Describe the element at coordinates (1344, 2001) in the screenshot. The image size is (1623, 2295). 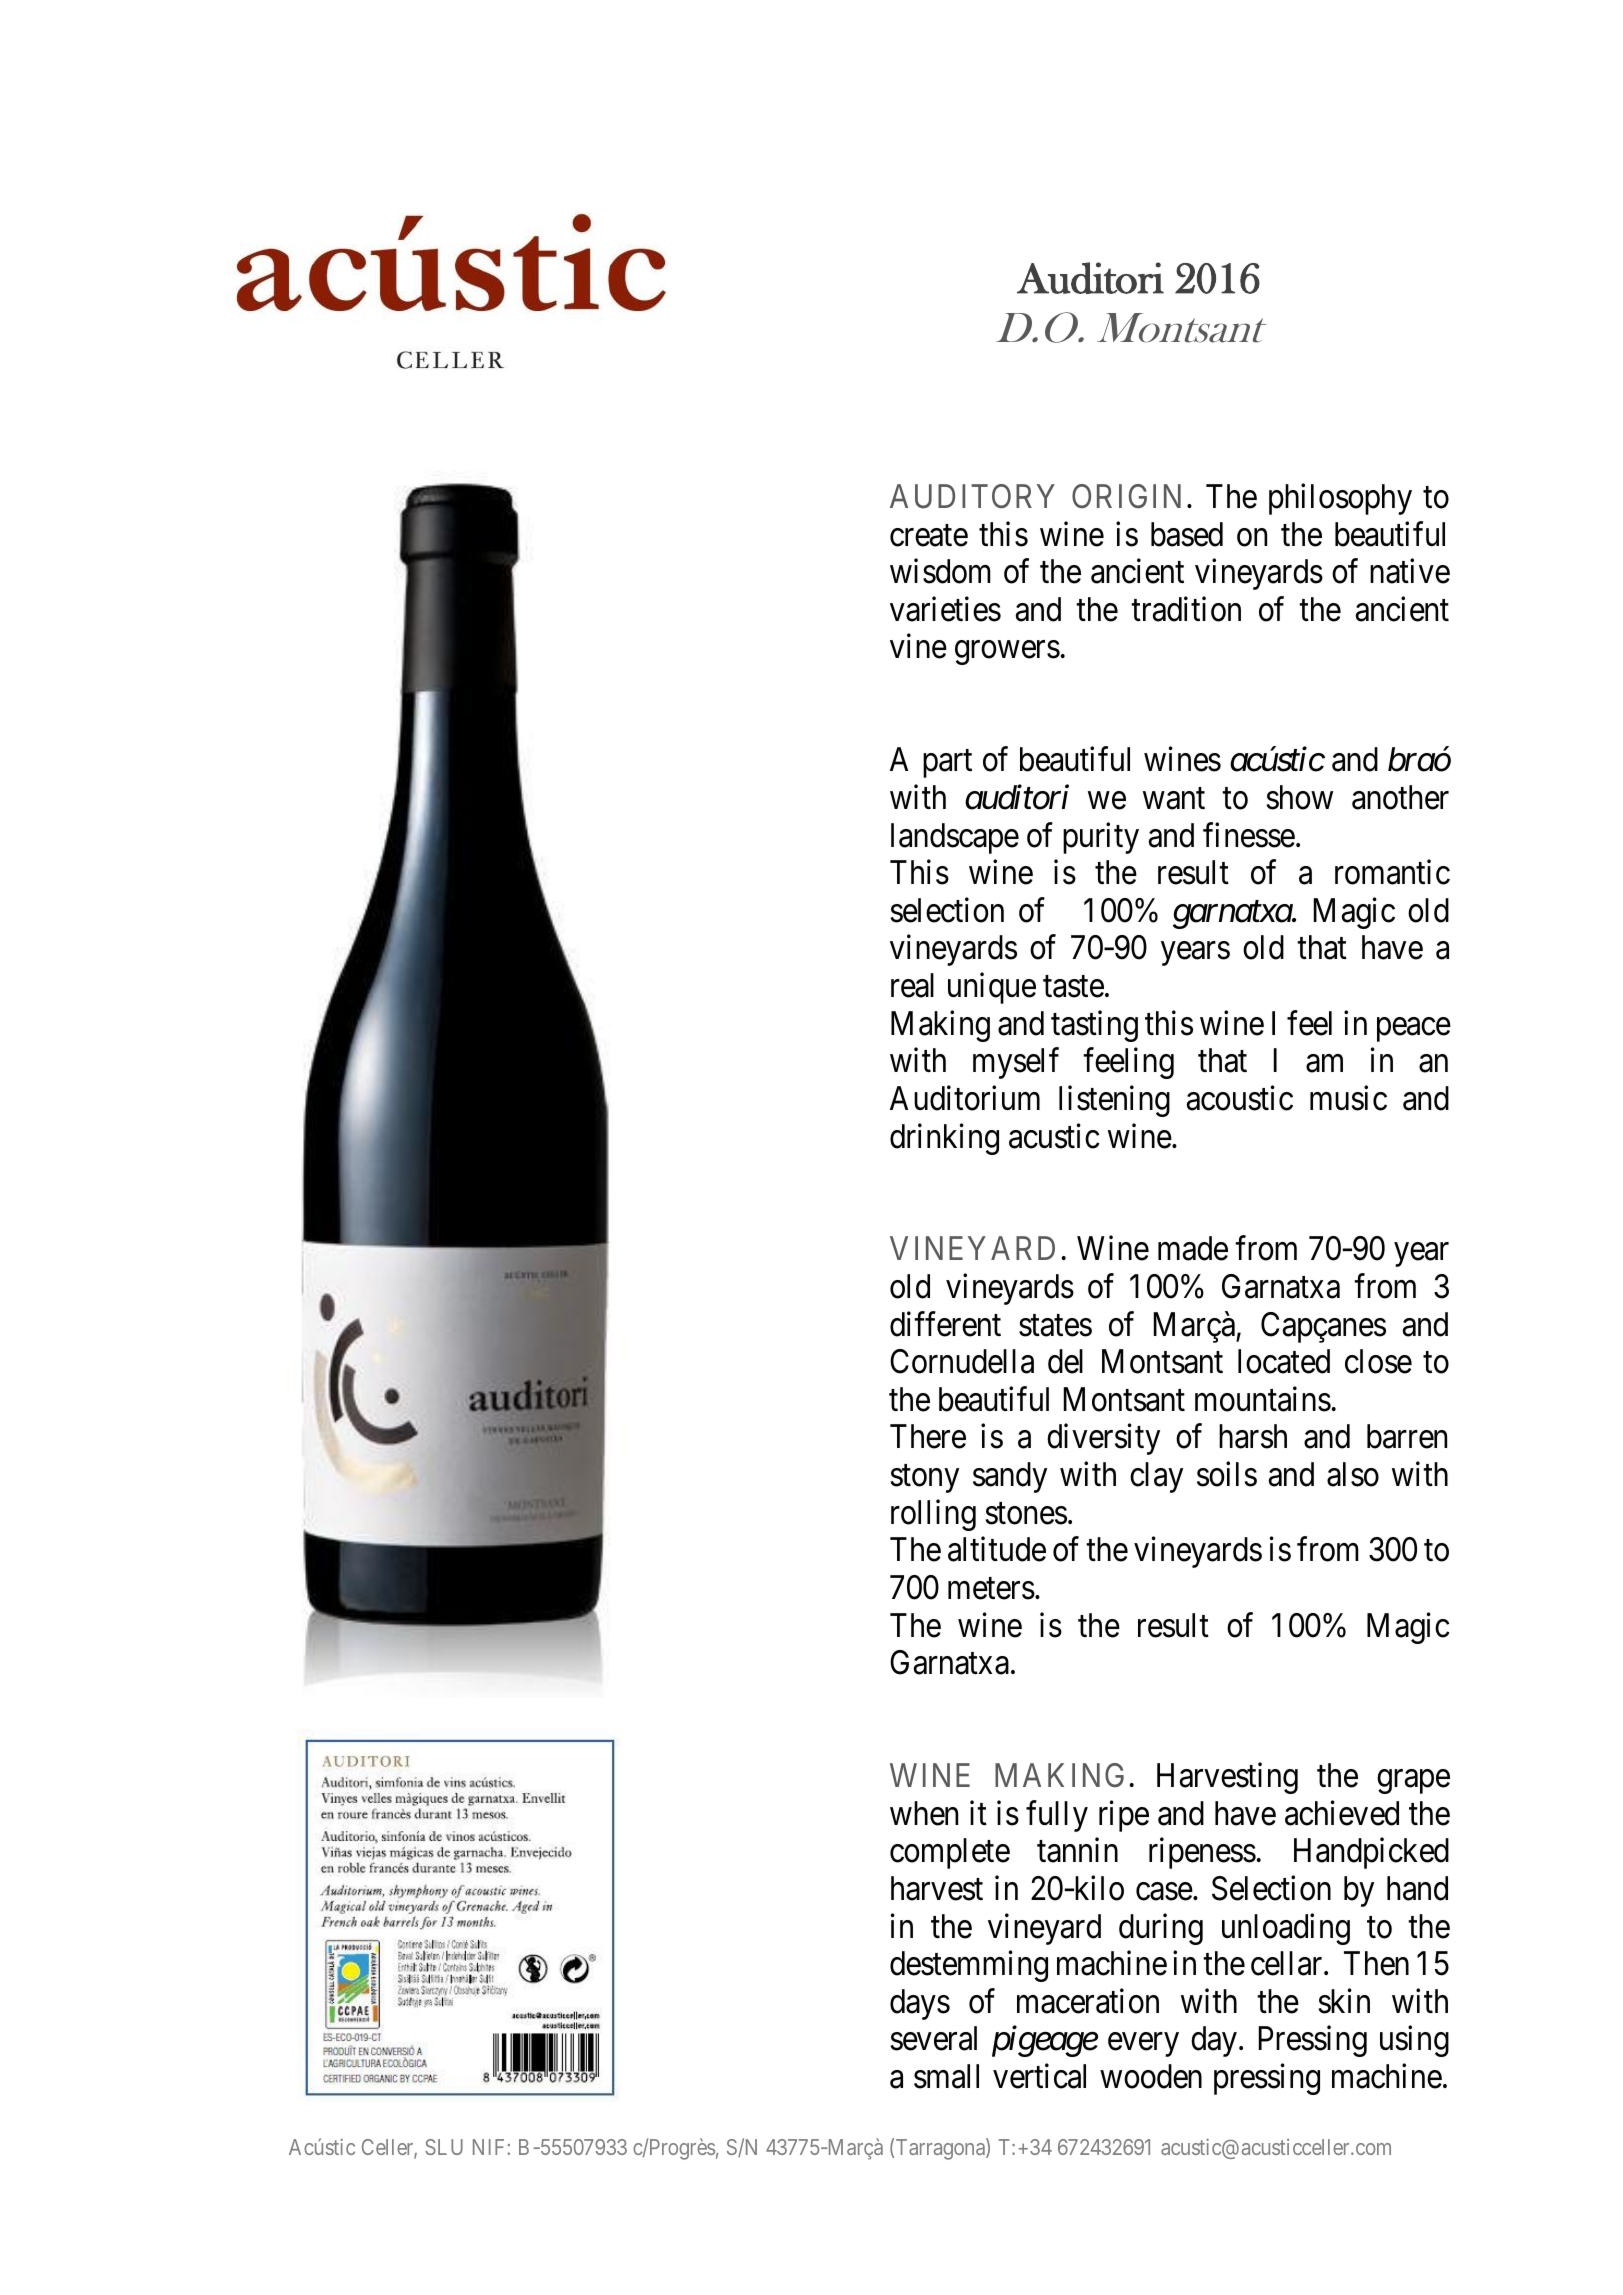
I see `skin` at that location.
